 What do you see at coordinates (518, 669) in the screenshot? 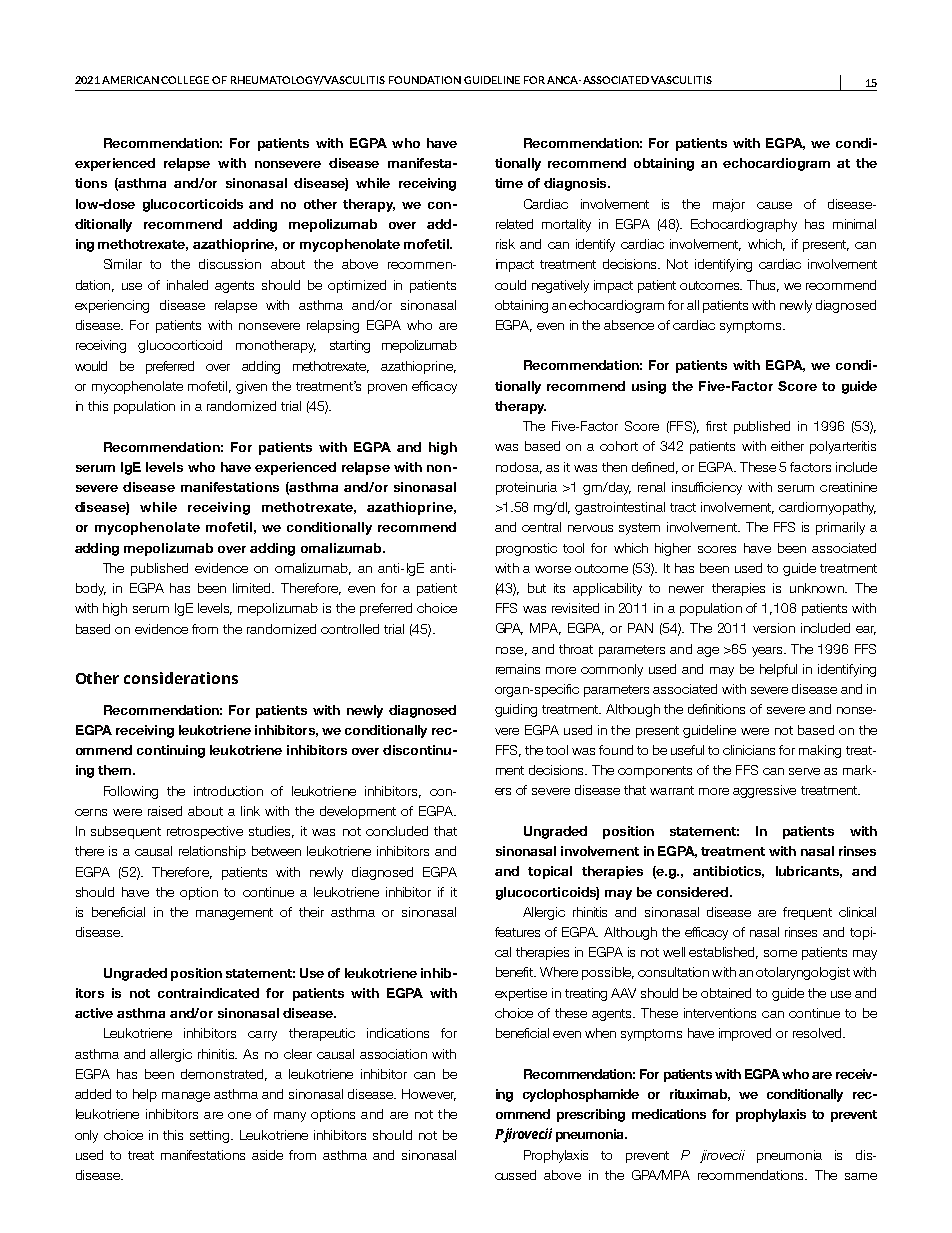
I see `remains` at bounding box center [518, 669].
